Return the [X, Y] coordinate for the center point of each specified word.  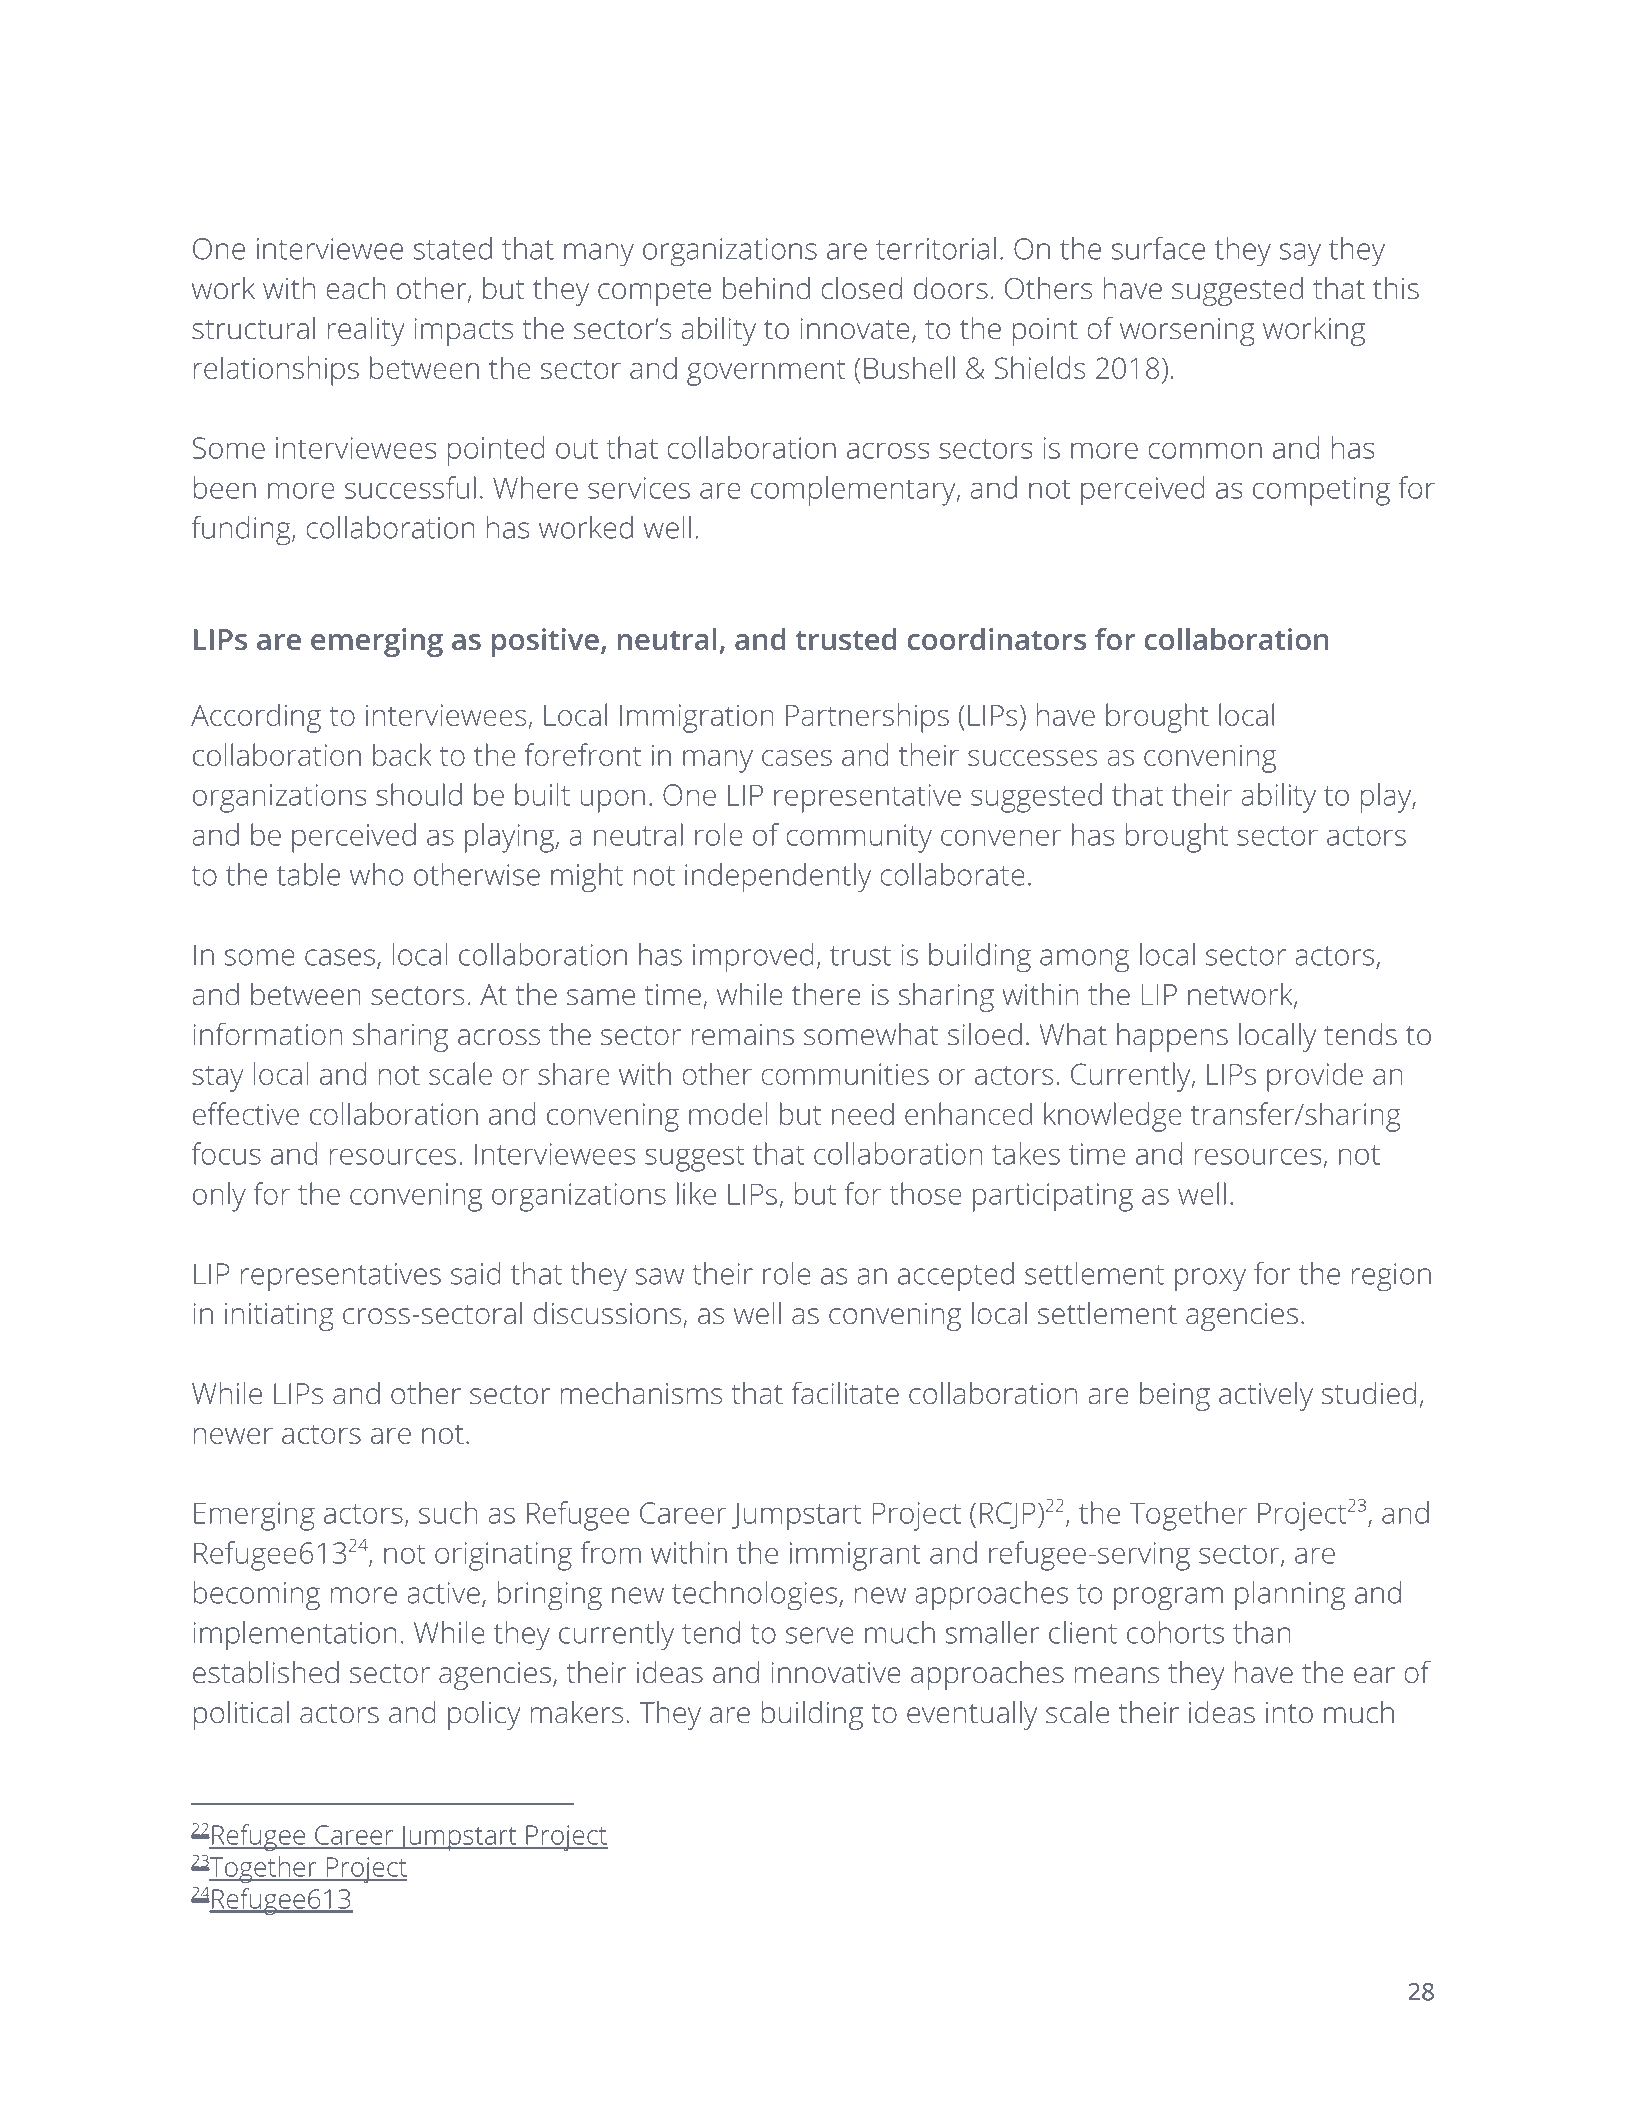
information [268, 1034]
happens [1172, 1037]
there [826, 994]
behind [766, 288]
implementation [295, 1635]
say [1300, 255]
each [356, 288]
